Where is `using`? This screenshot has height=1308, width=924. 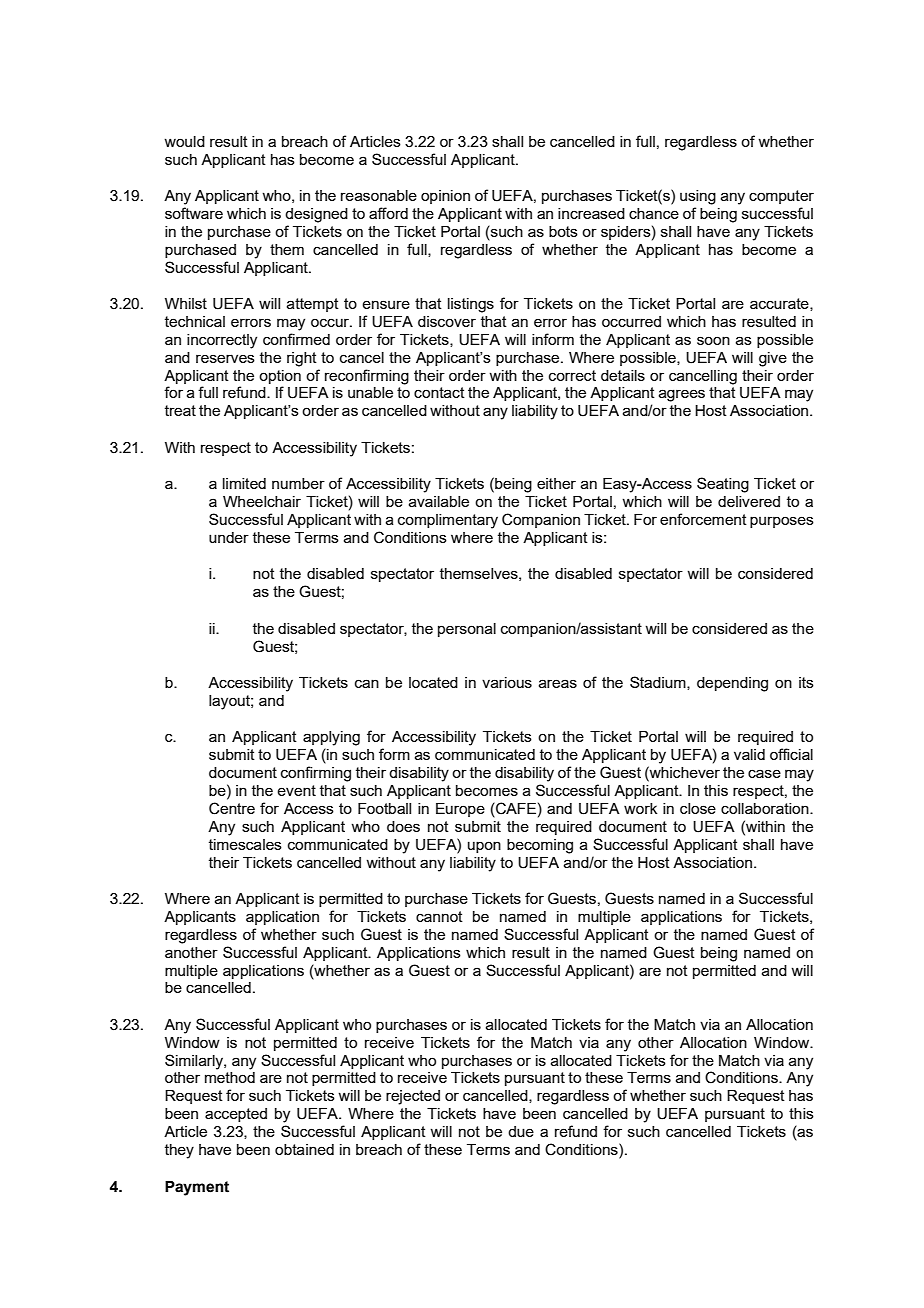
using is located at coordinates (698, 197).
